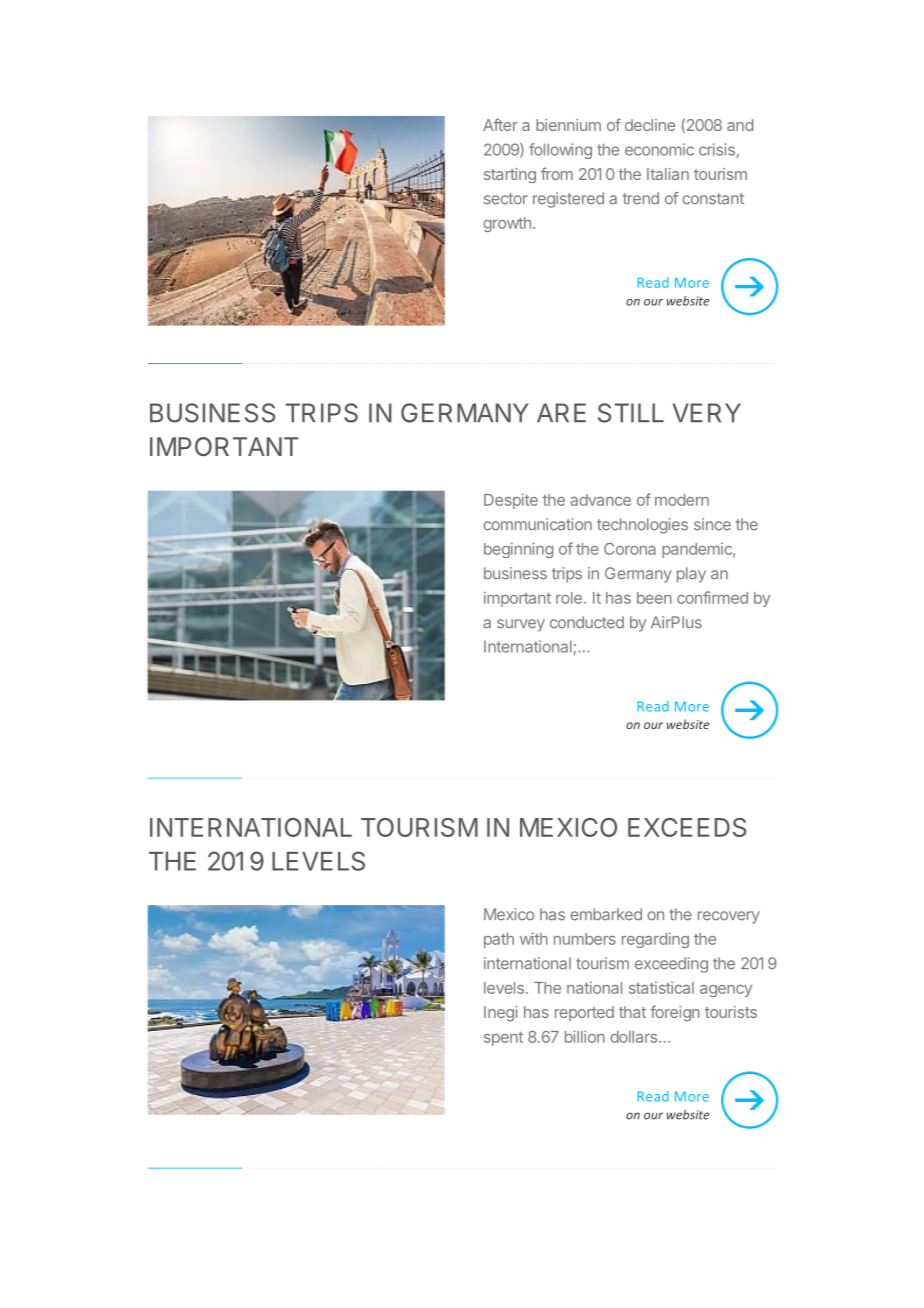 This image has width=924, height=1308. I want to click on starting, so click(510, 175).
